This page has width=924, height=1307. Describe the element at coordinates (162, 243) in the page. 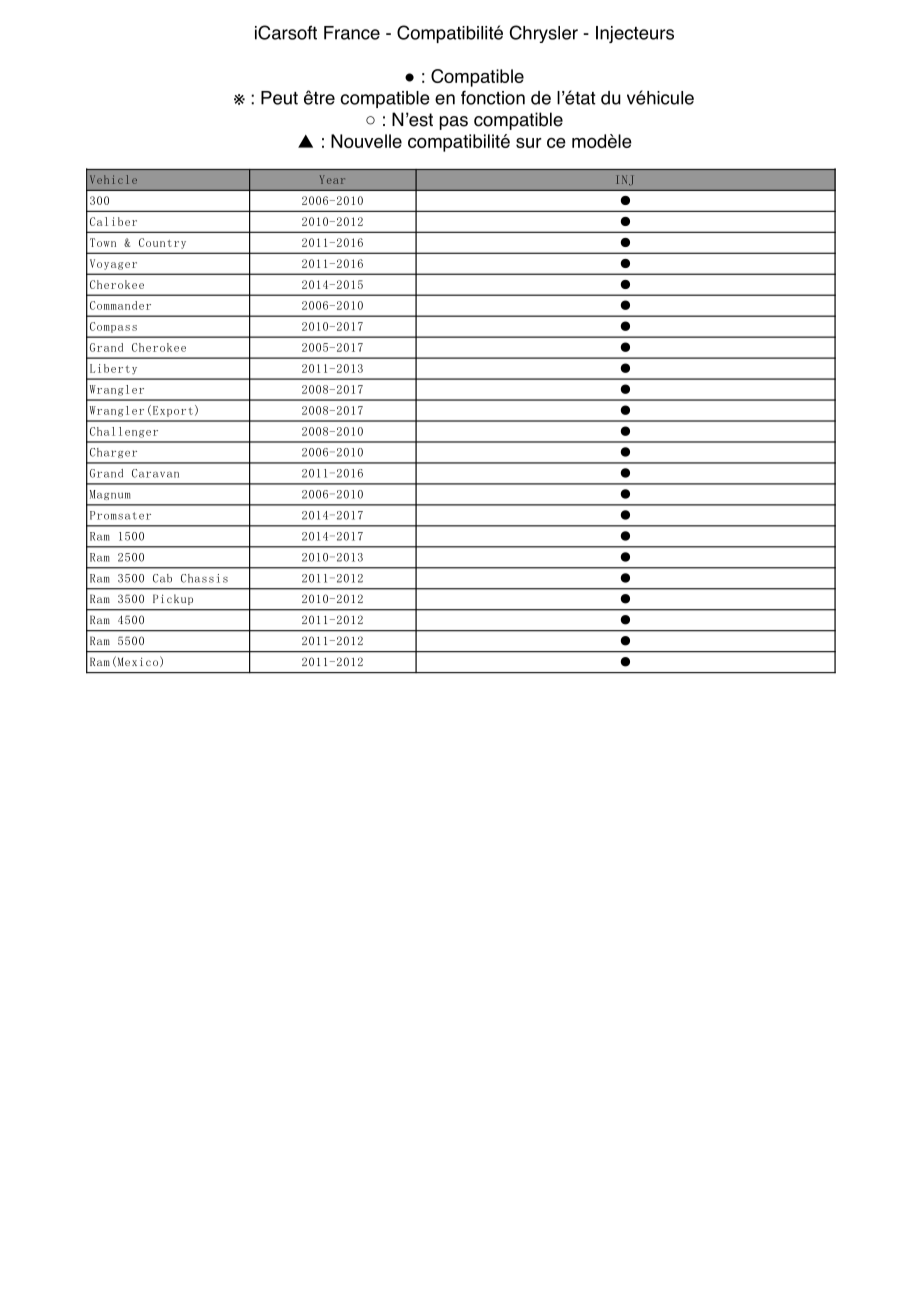

I see `Country` at that location.
